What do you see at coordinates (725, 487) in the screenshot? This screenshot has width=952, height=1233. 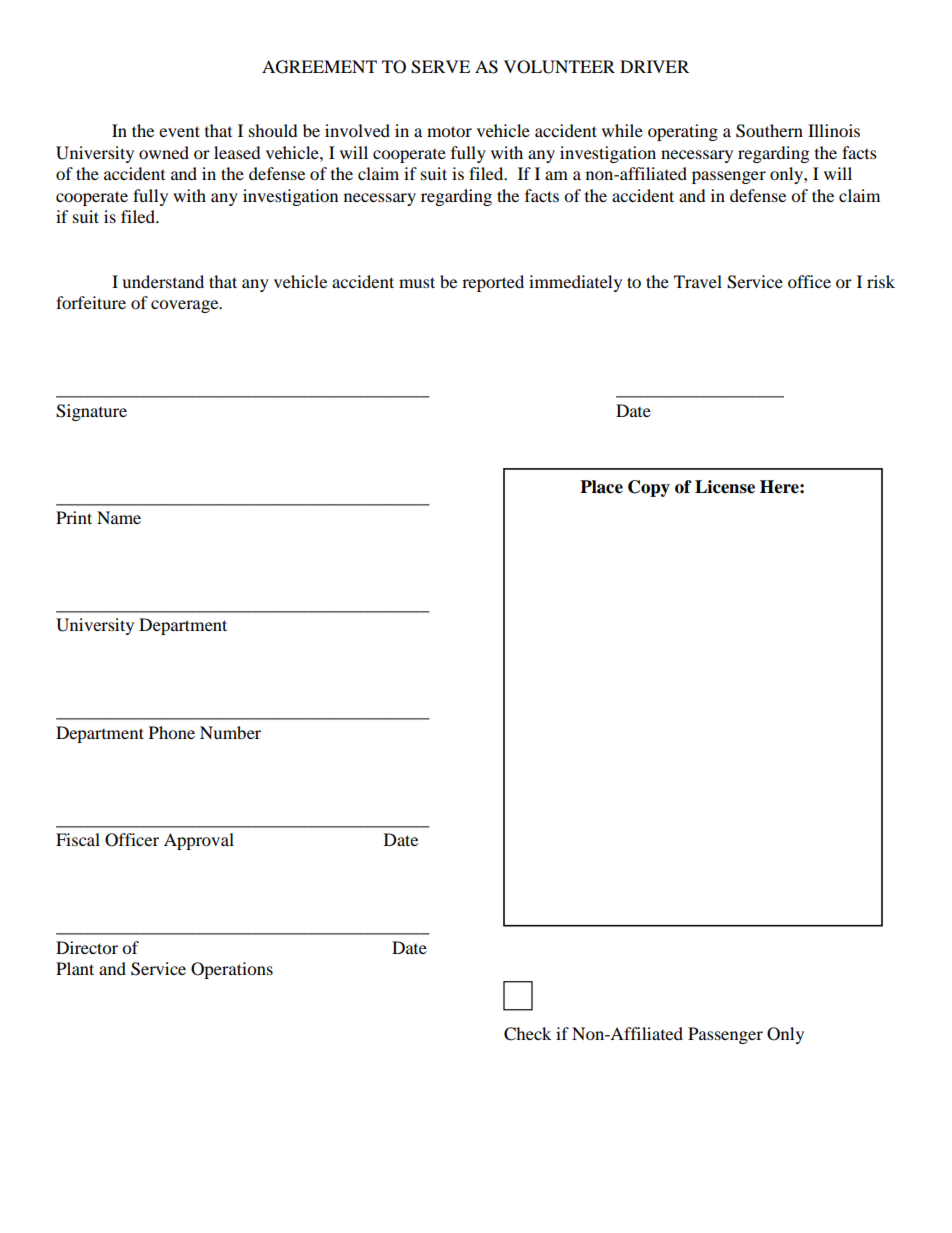 I see `License` at bounding box center [725, 487].
